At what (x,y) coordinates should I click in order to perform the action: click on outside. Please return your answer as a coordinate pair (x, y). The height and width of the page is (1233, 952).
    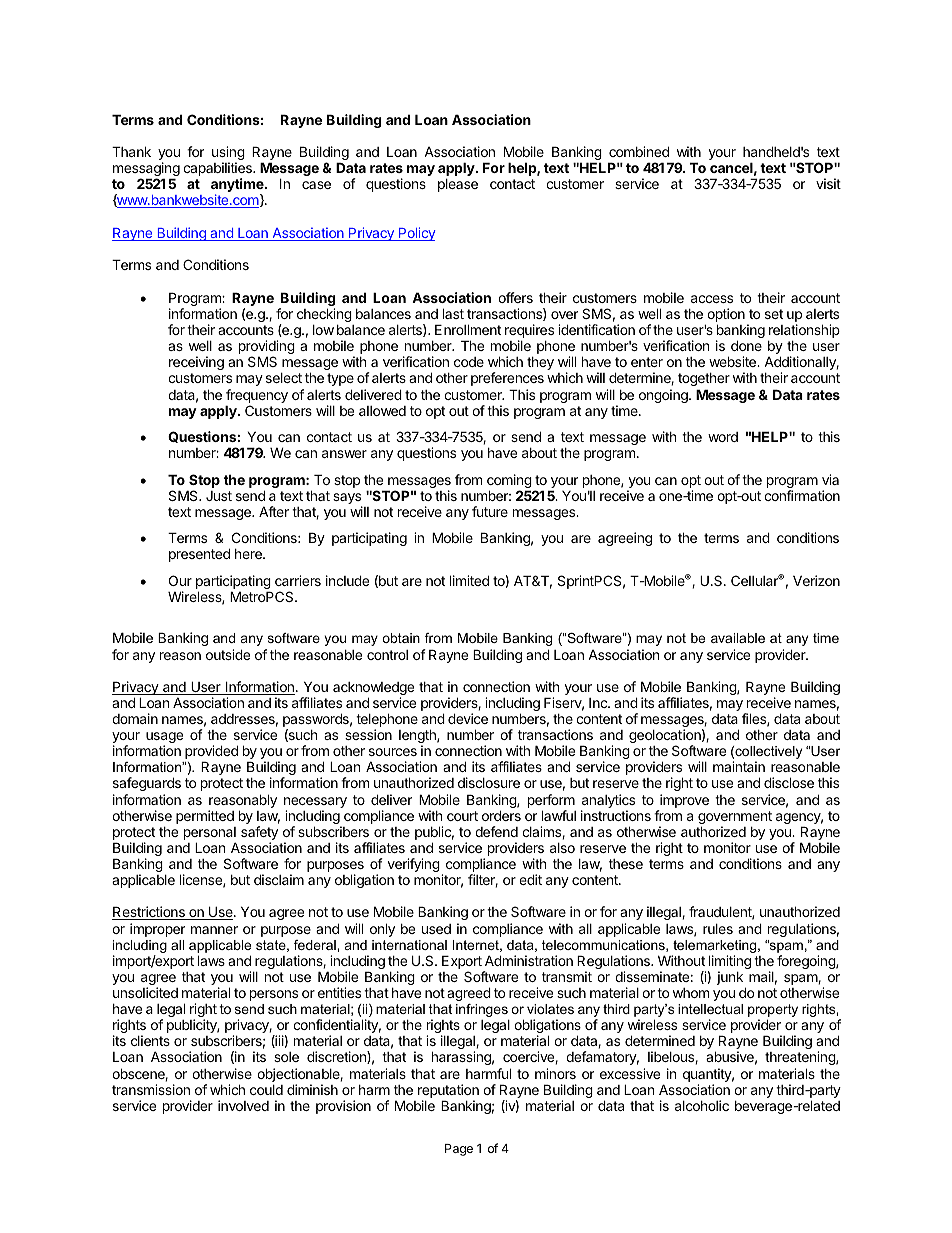
    Looking at the image, I should click on (228, 654).
